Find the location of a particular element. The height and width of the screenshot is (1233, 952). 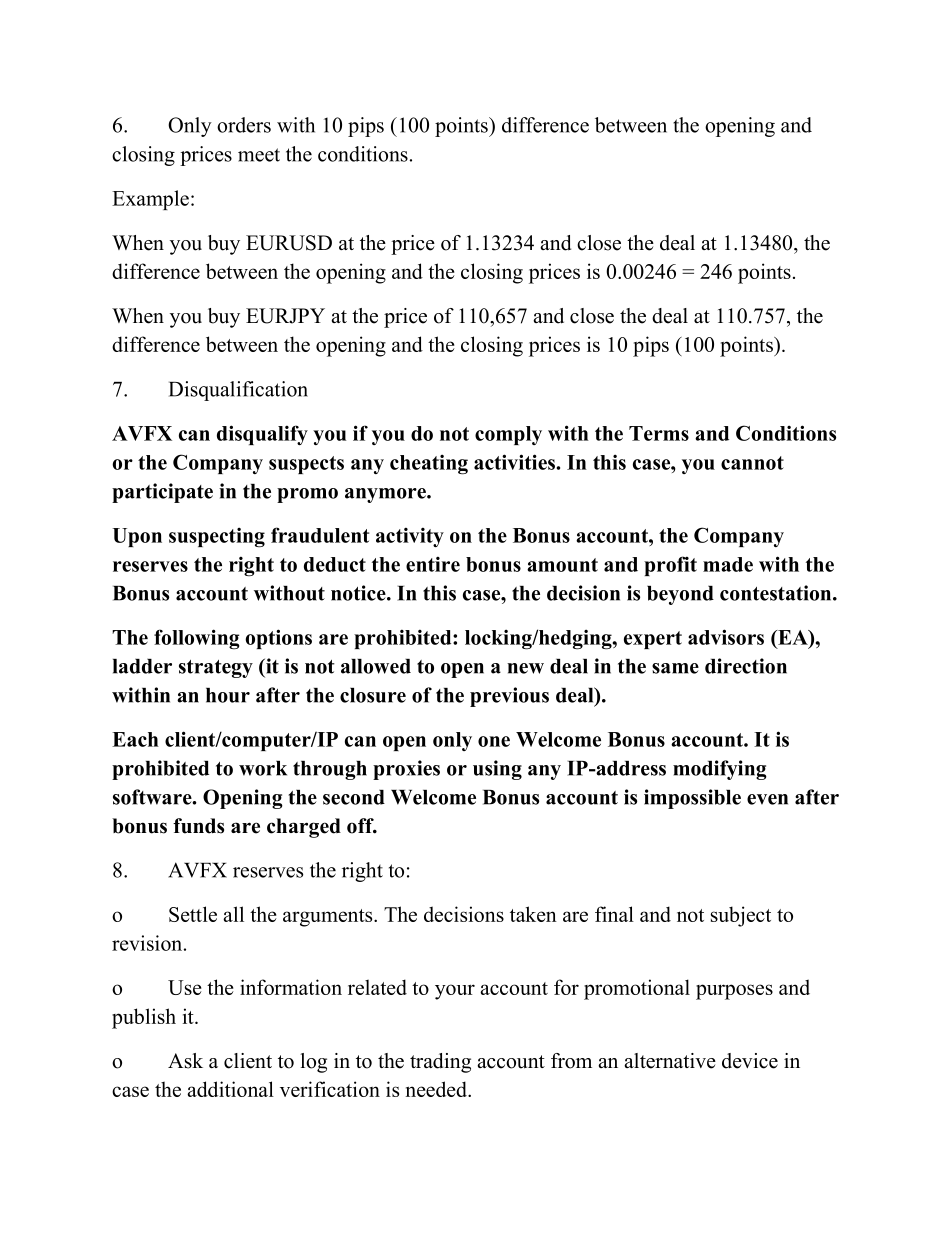

Ask is located at coordinates (185, 1061).
